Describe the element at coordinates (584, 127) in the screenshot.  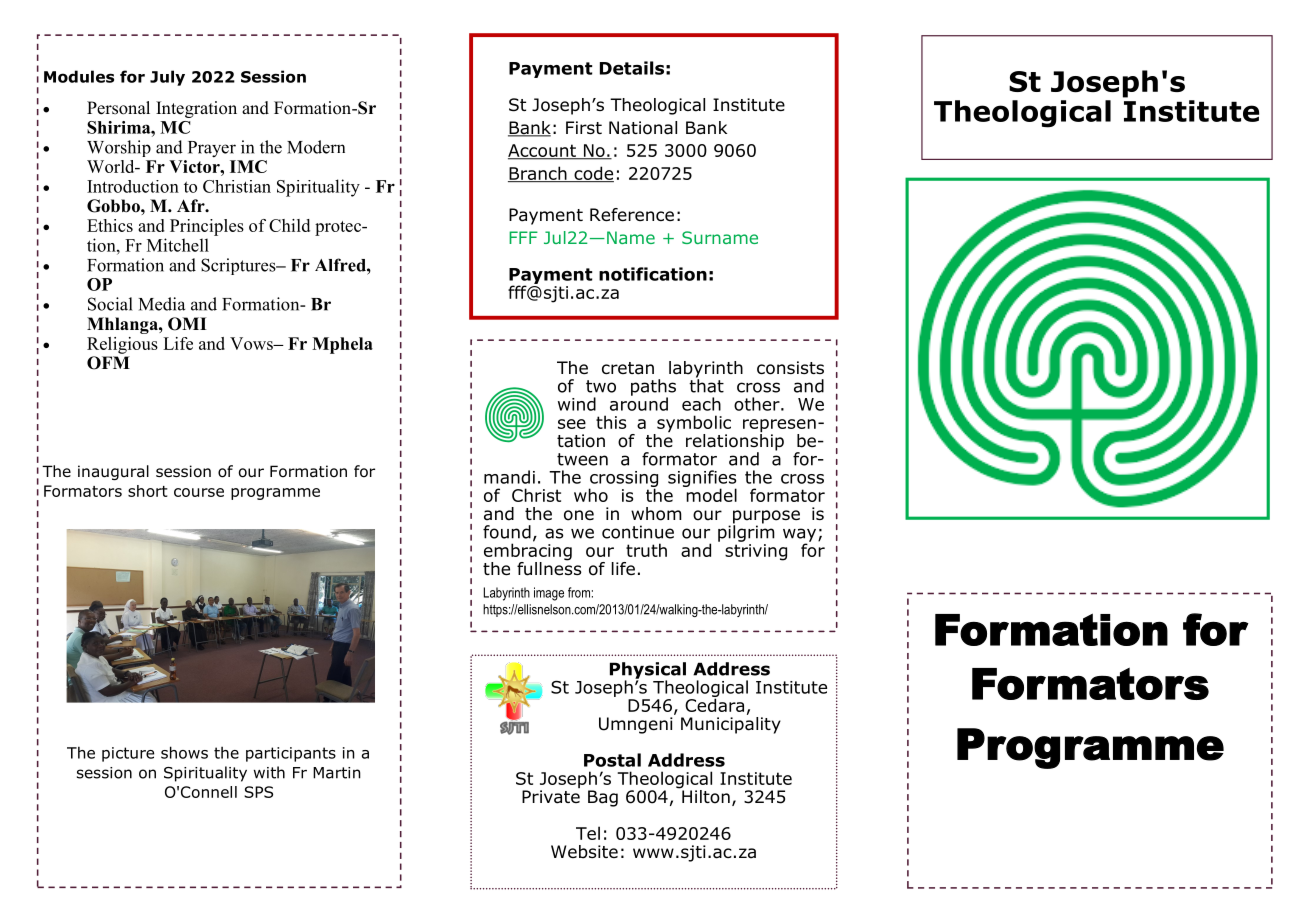
I see `First` at that location.
